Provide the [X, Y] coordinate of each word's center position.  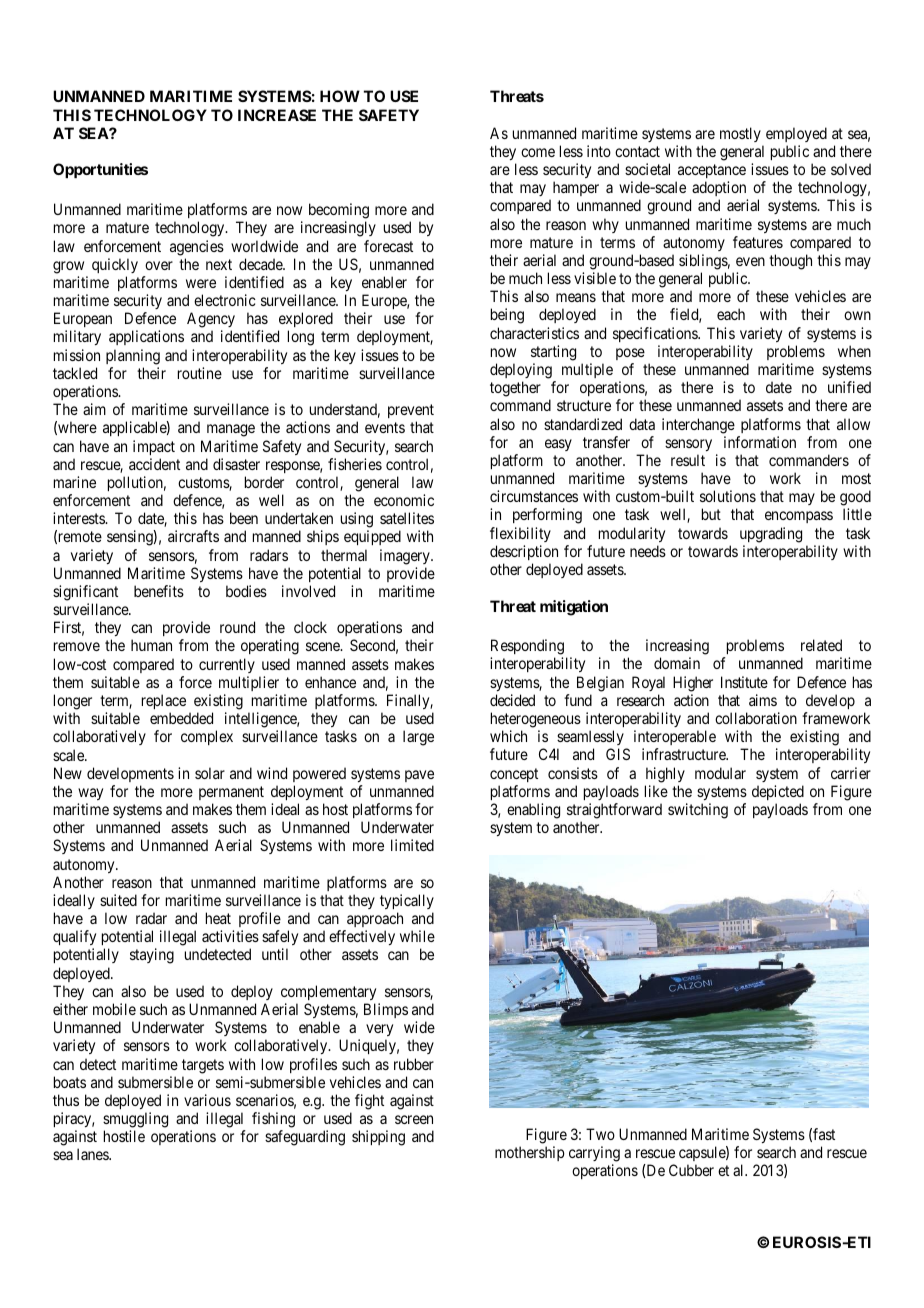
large [418, 738]
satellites [407, 518]
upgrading [771, 535]
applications [146, 337]
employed [796, 134]
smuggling [135, 1120]
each [731, 314]
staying [152, 956]
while [417, 936]
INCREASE [277, 115]
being [507, 316]
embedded [181, 718]
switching [698, 811]
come [538, 152]
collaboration [756, 718]
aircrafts [193, 536]
